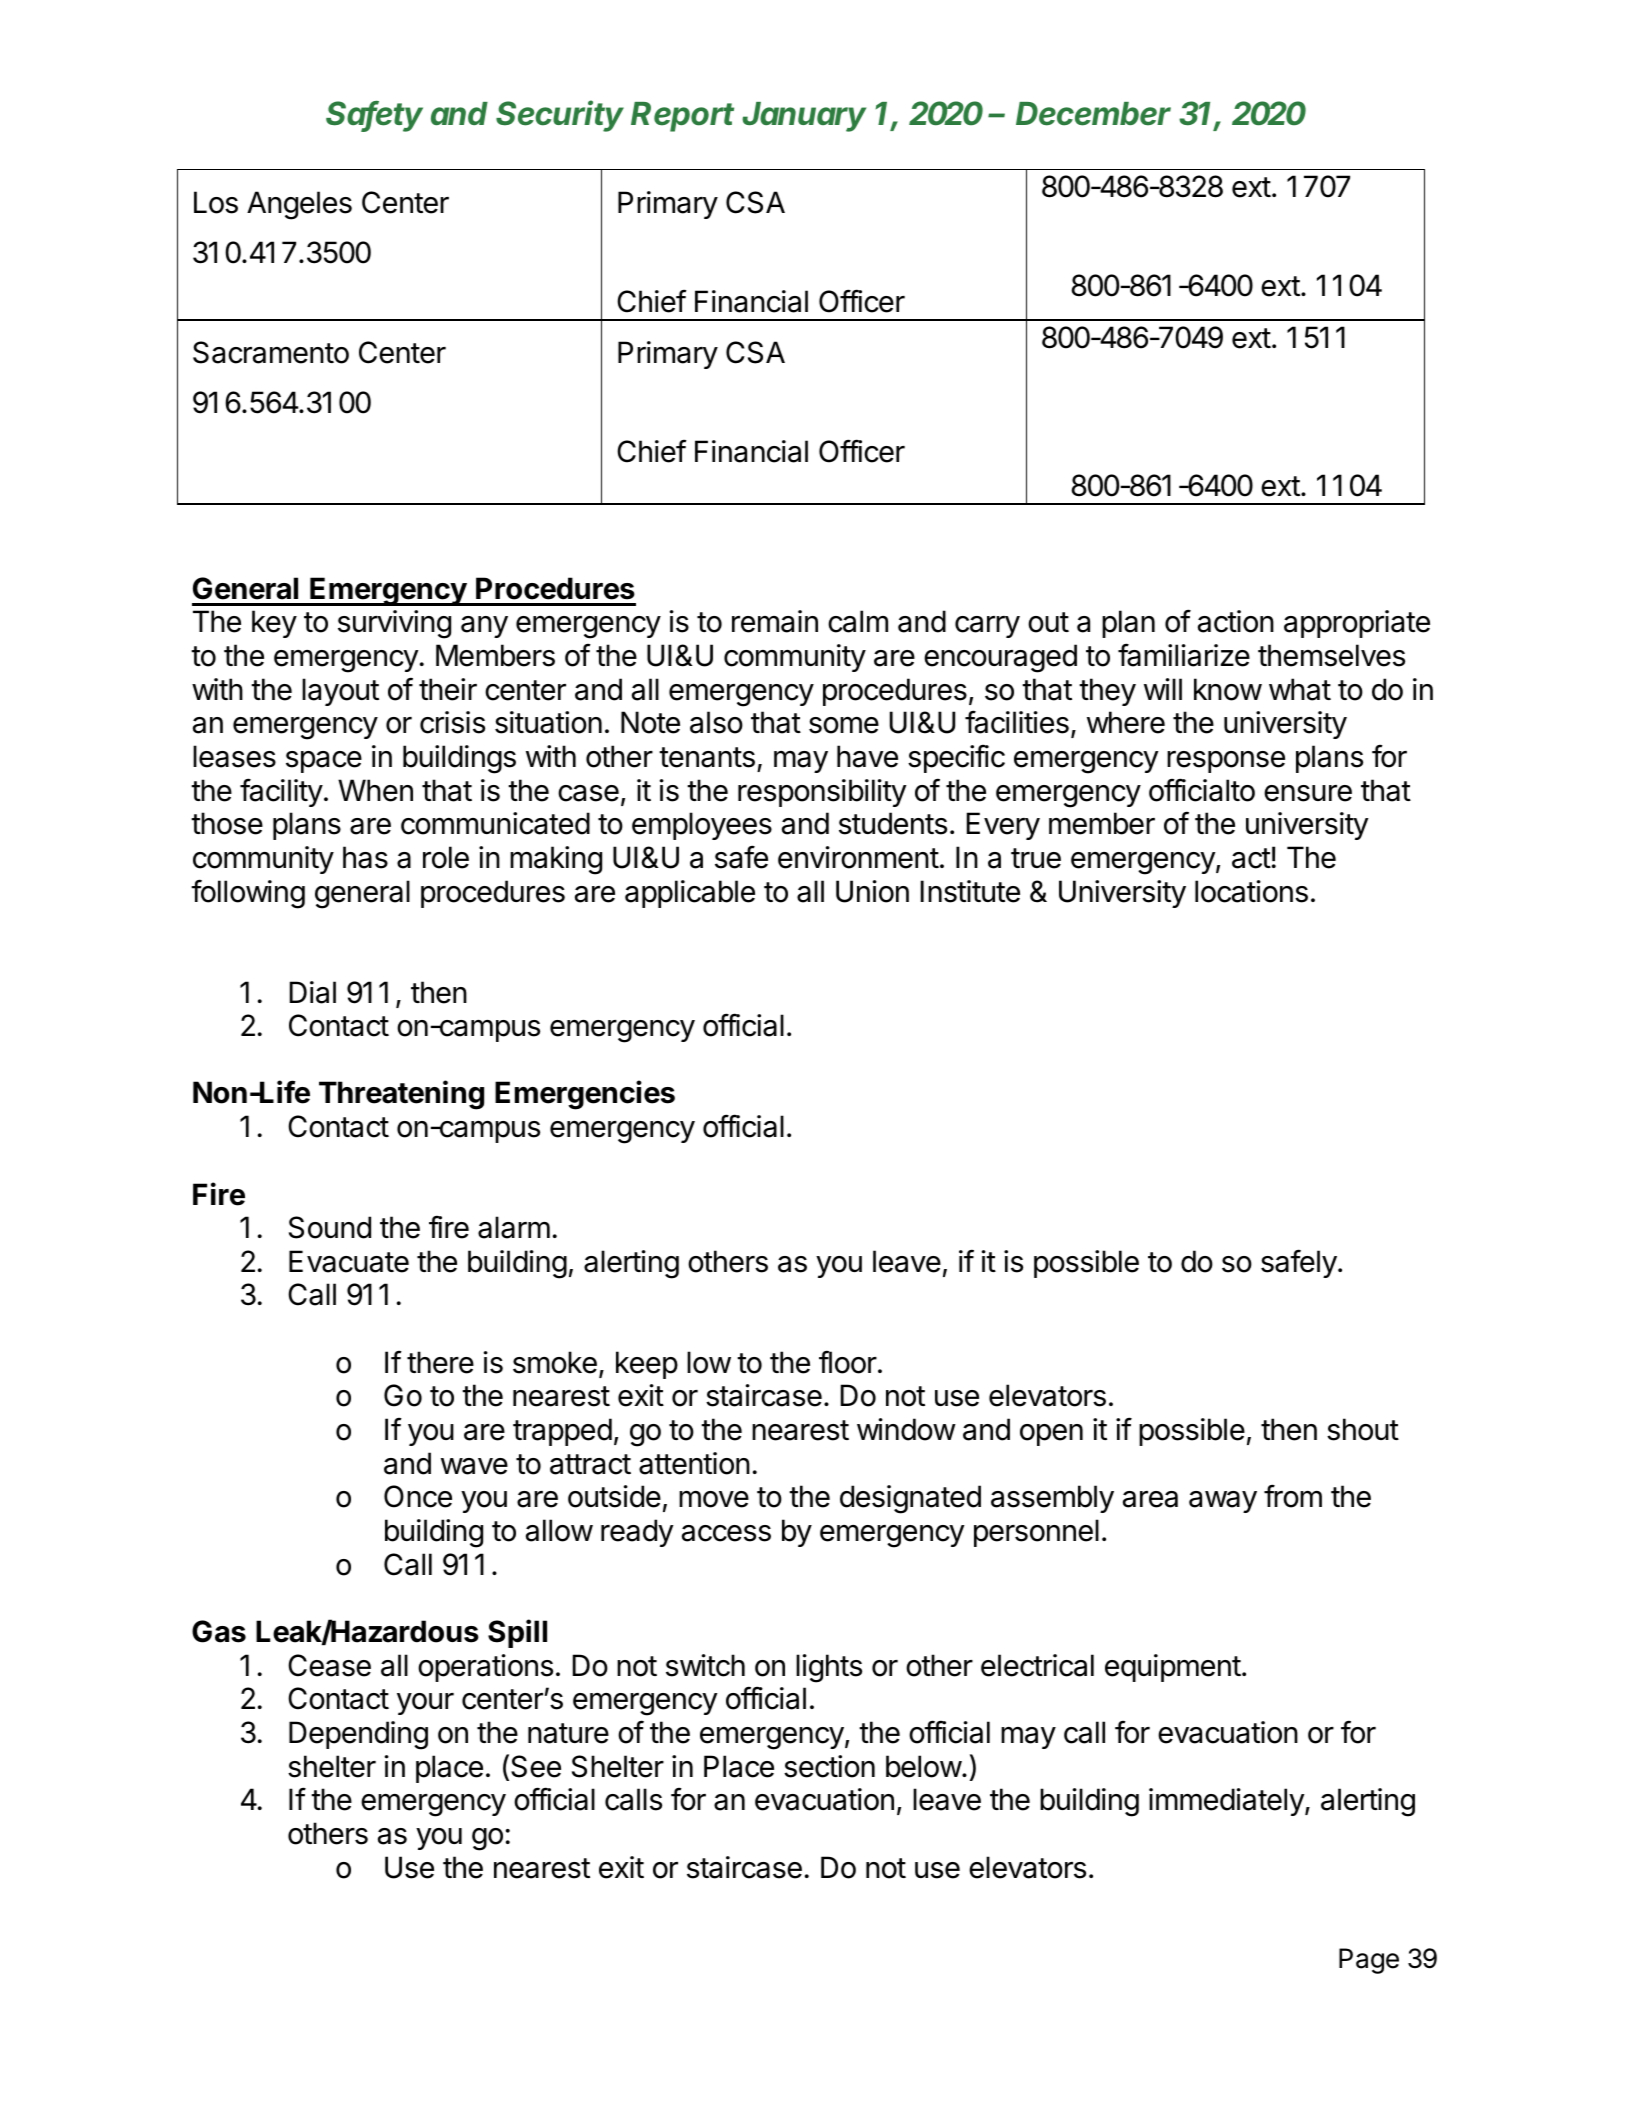  I want to click on Sound, so click(330, 1227).
